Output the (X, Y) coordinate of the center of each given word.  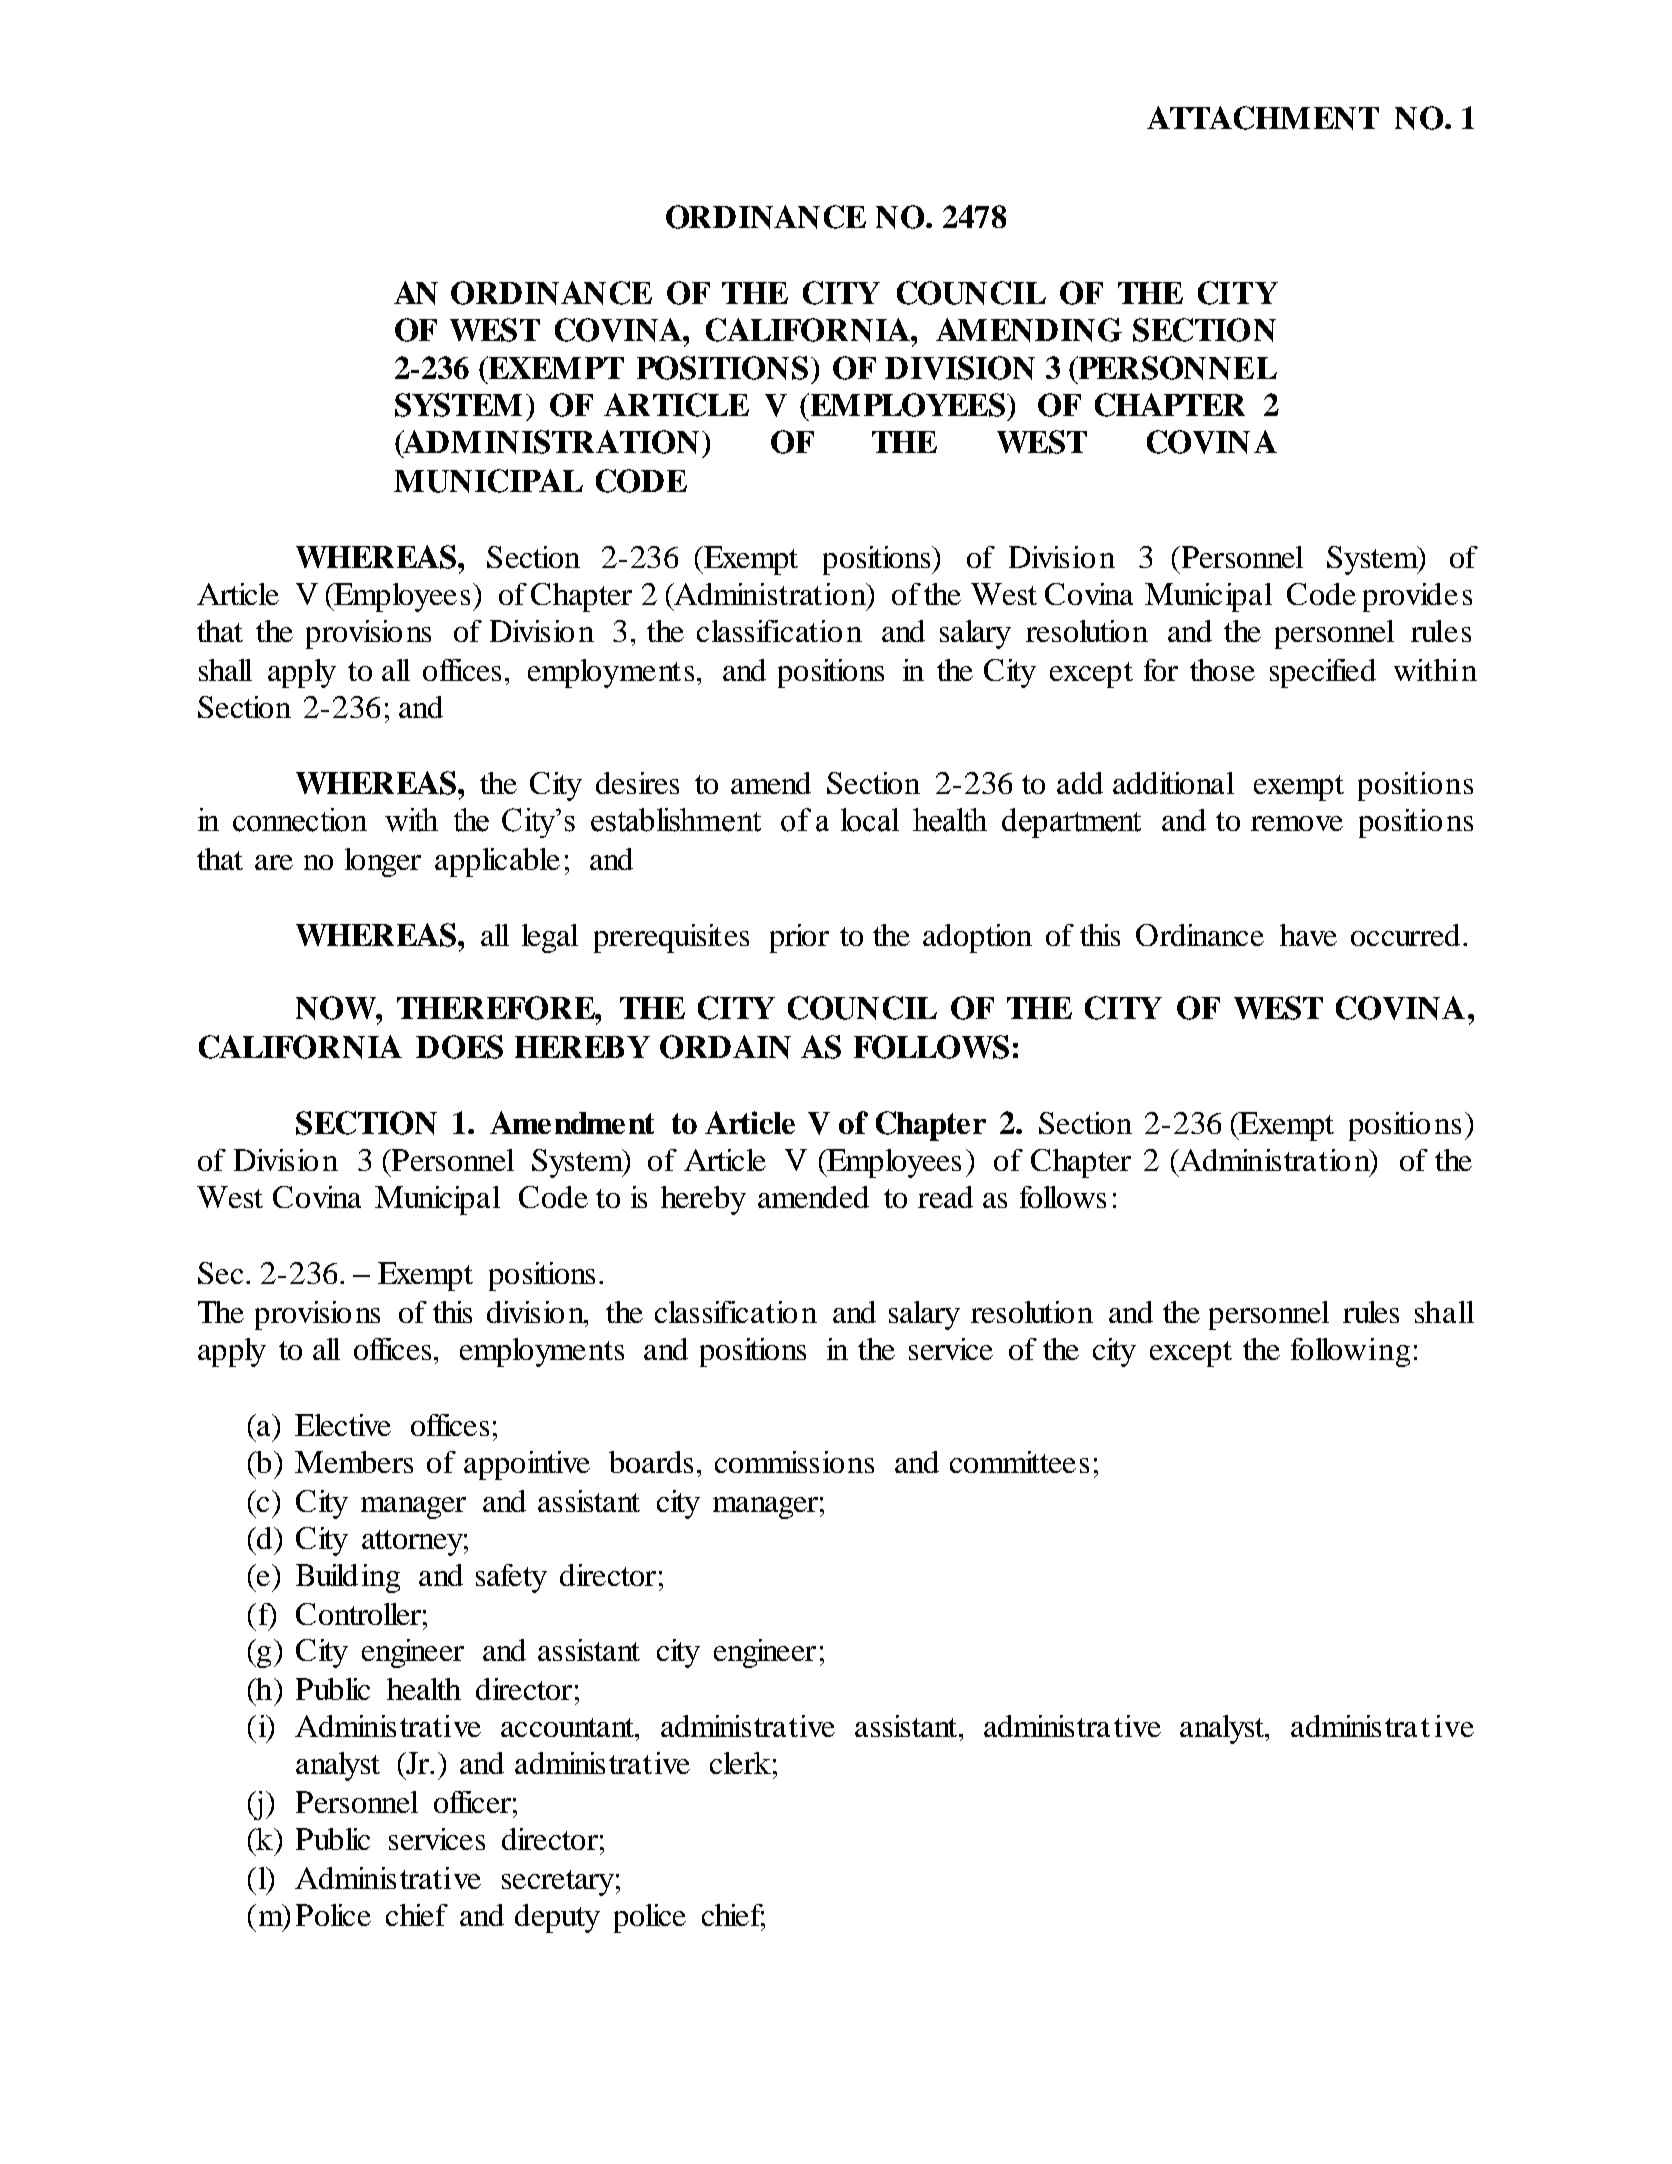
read (945, 1197)
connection (300, 820)
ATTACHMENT (1263, 118)
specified (1323, 673)
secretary (558, 1883)
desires (637, 783)
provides (1417, 597)
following (1350, 1352)
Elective (343, 1425)
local (870, 820)
